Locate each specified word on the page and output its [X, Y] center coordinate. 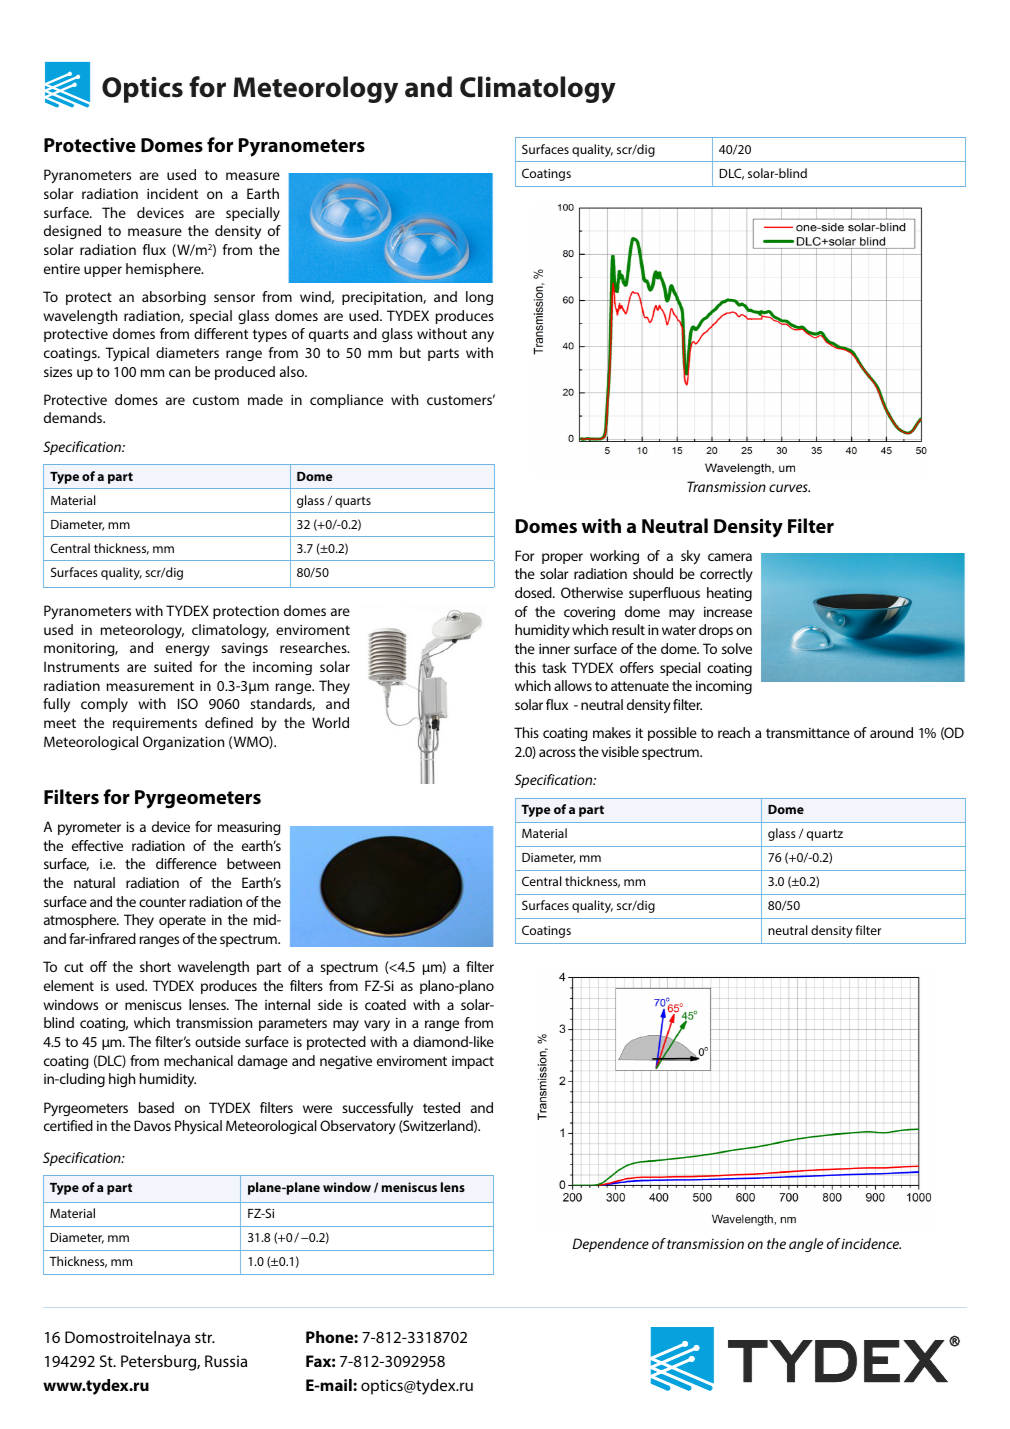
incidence [871, 1243]
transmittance [808, 733]
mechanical [198, 1060]
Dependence [611, 1245]
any [483, 336]
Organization [183, 743]
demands [74, 417]
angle [806, 1245]
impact [473, 1062]
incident [172, 193]
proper [562, 558]
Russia [226, 1361]
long [479, 298]
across [557, 753]
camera [730, 557]
